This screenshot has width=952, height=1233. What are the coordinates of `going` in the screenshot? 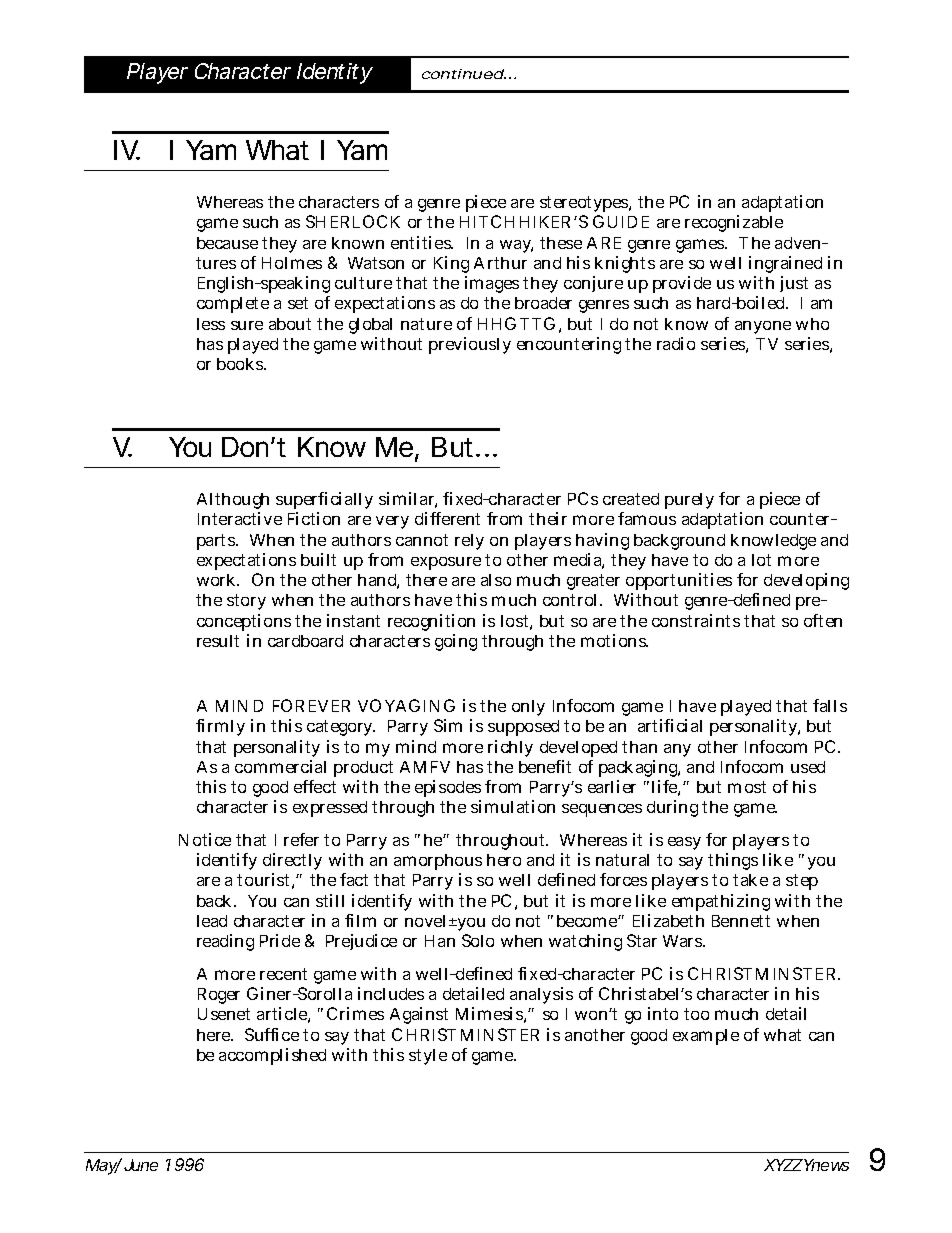 It's located at (456, 642).
